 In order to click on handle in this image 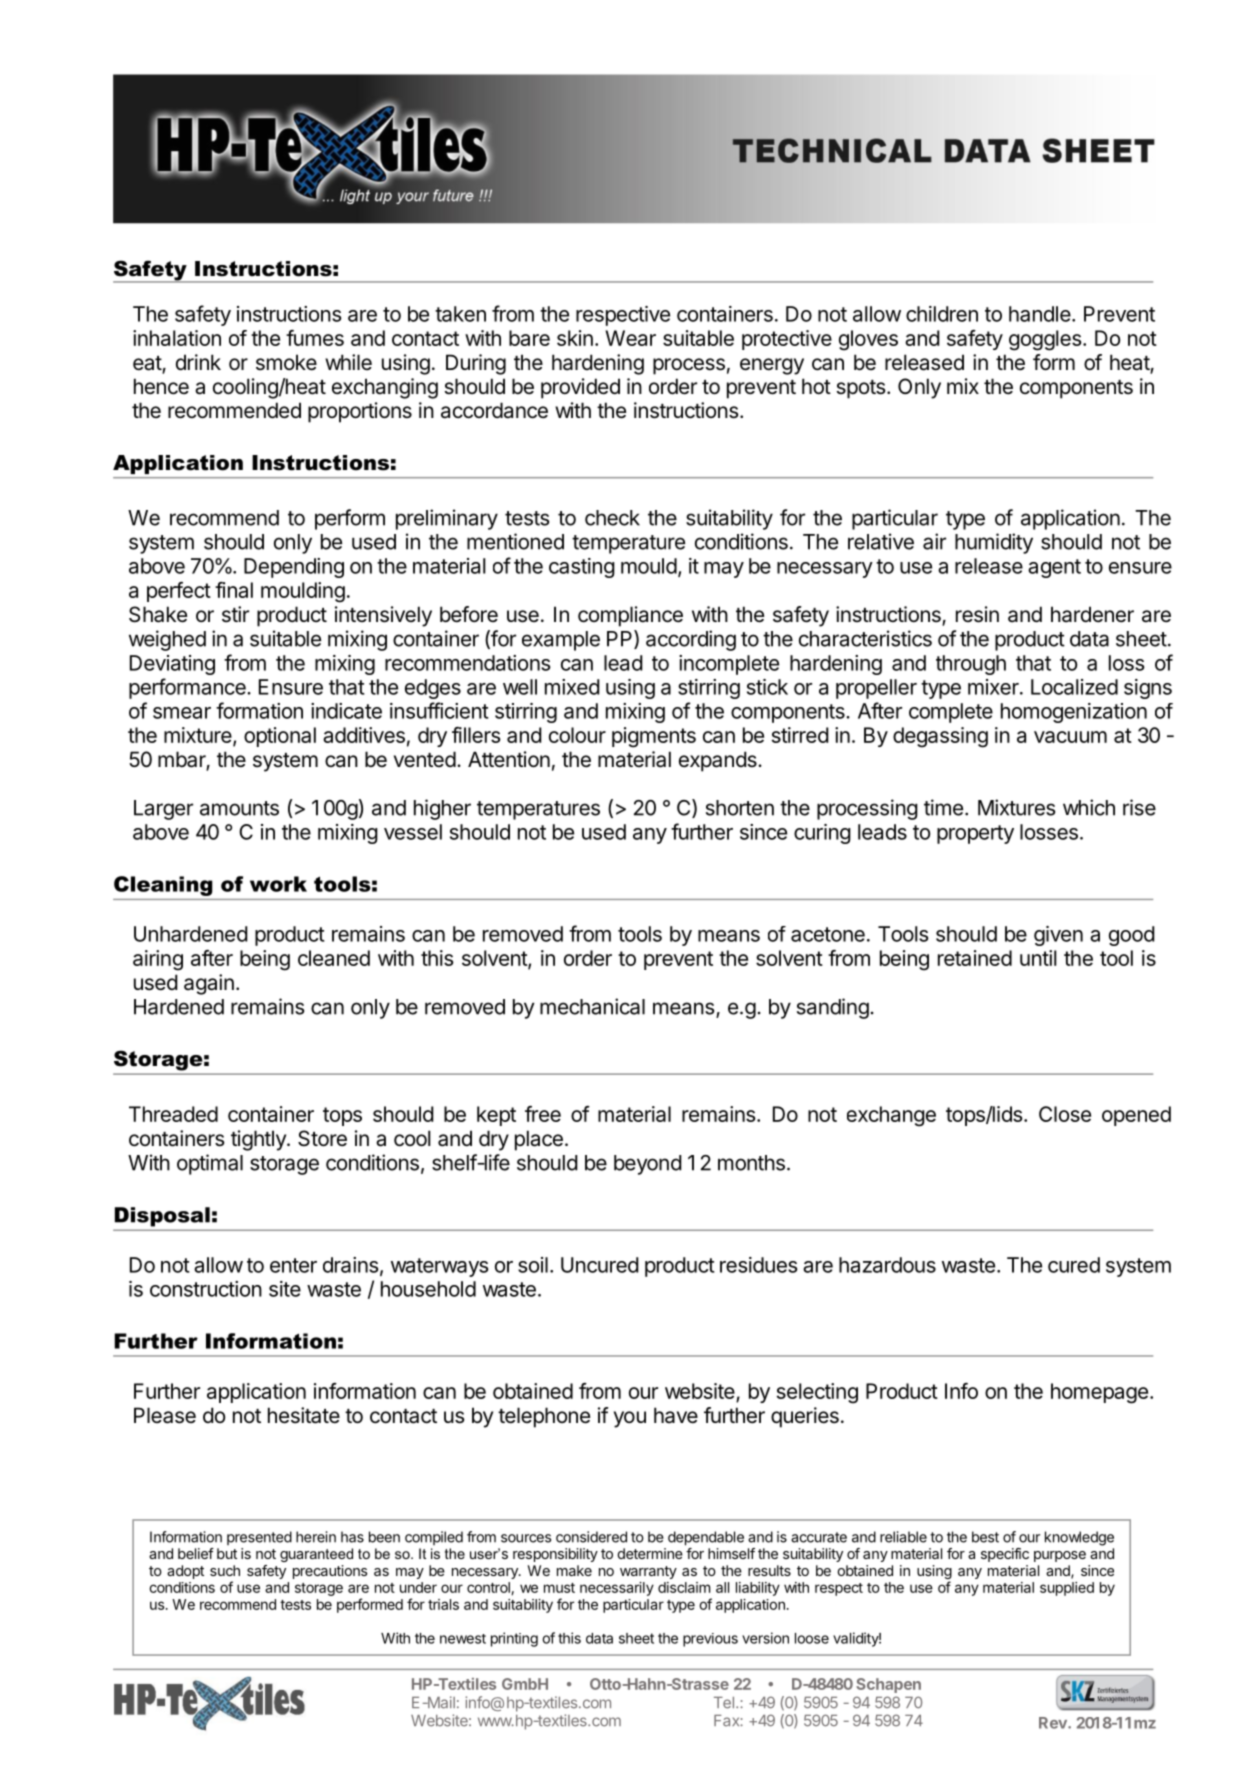, I will do `click(1040, 314)`.
